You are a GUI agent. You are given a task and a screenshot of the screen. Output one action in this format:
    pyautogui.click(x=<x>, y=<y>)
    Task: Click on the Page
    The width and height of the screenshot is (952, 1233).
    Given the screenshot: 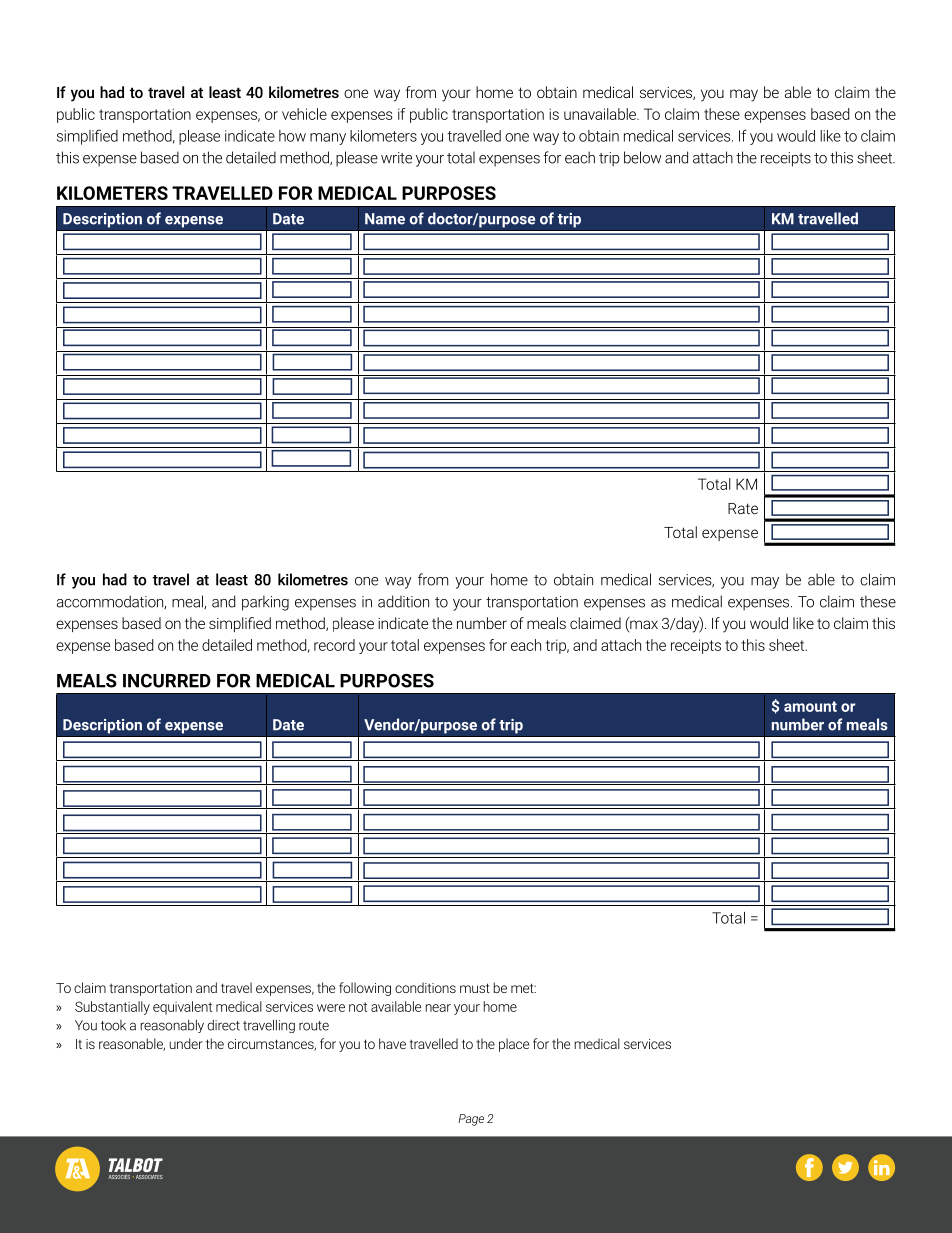 What is the action you would take?
    pyautogui.click(x=471, y=1120)
